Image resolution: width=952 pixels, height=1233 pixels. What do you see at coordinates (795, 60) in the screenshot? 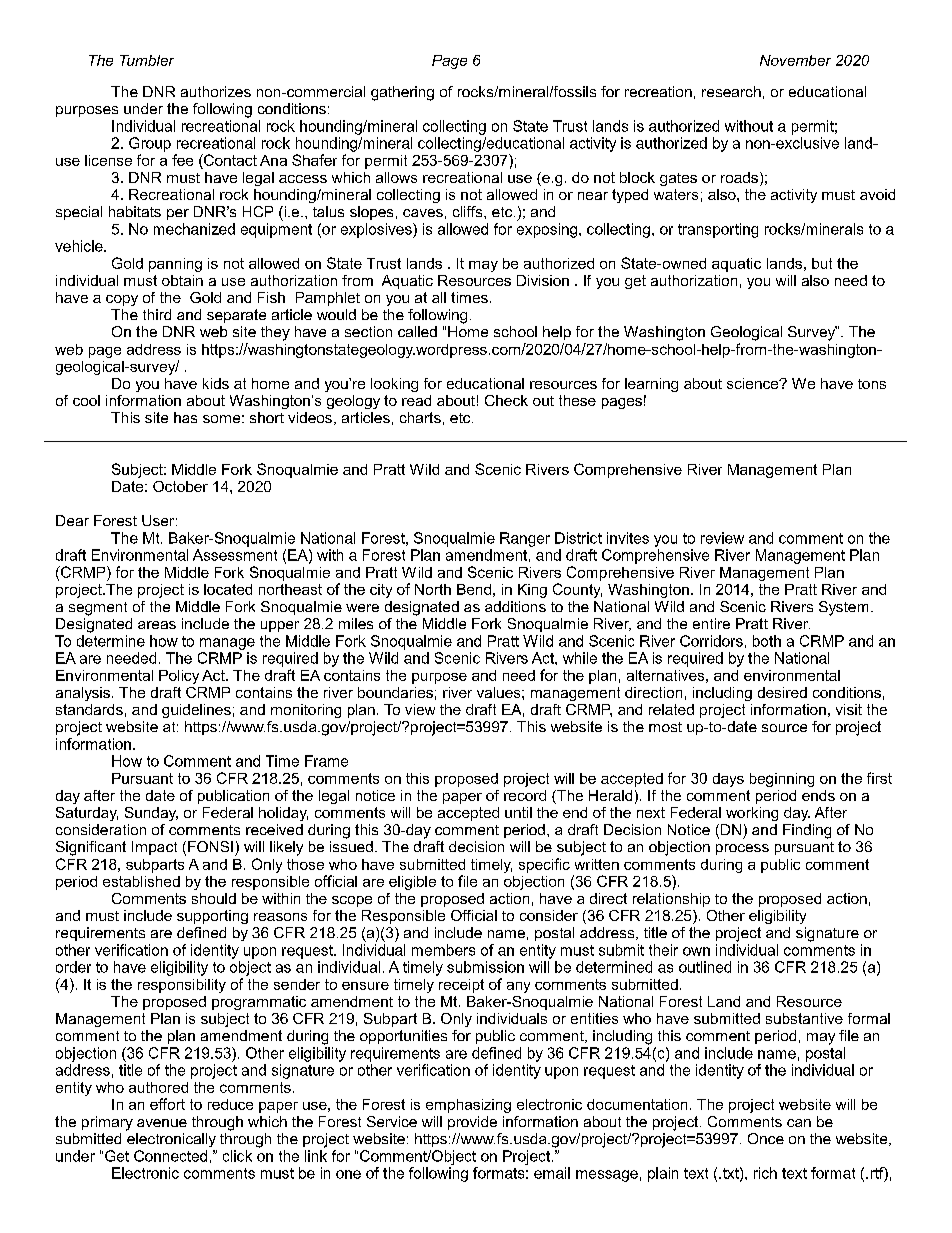
I see `November` at bounding box center [795, 60].
